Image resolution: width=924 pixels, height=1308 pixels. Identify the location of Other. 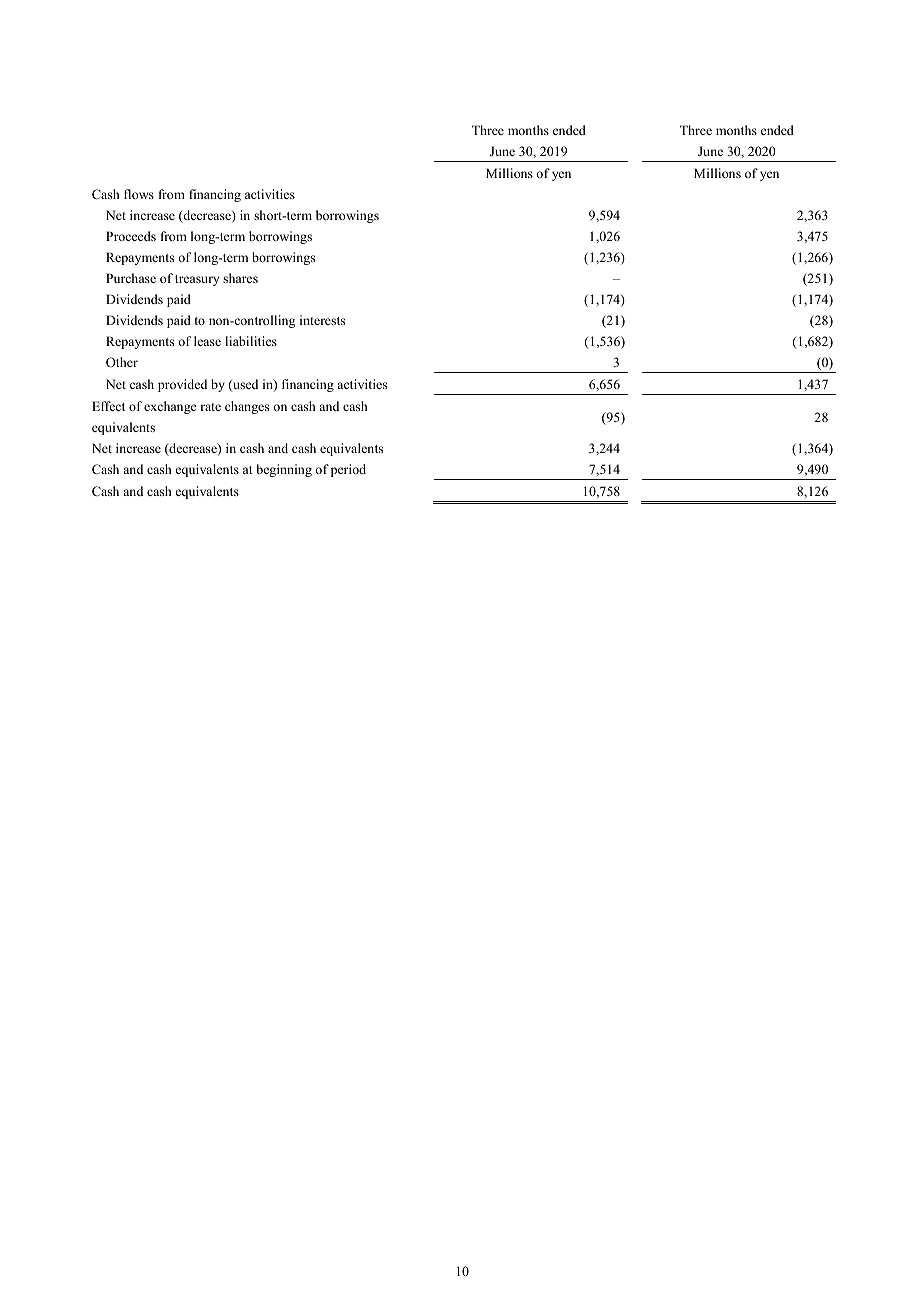
(122, 362).
